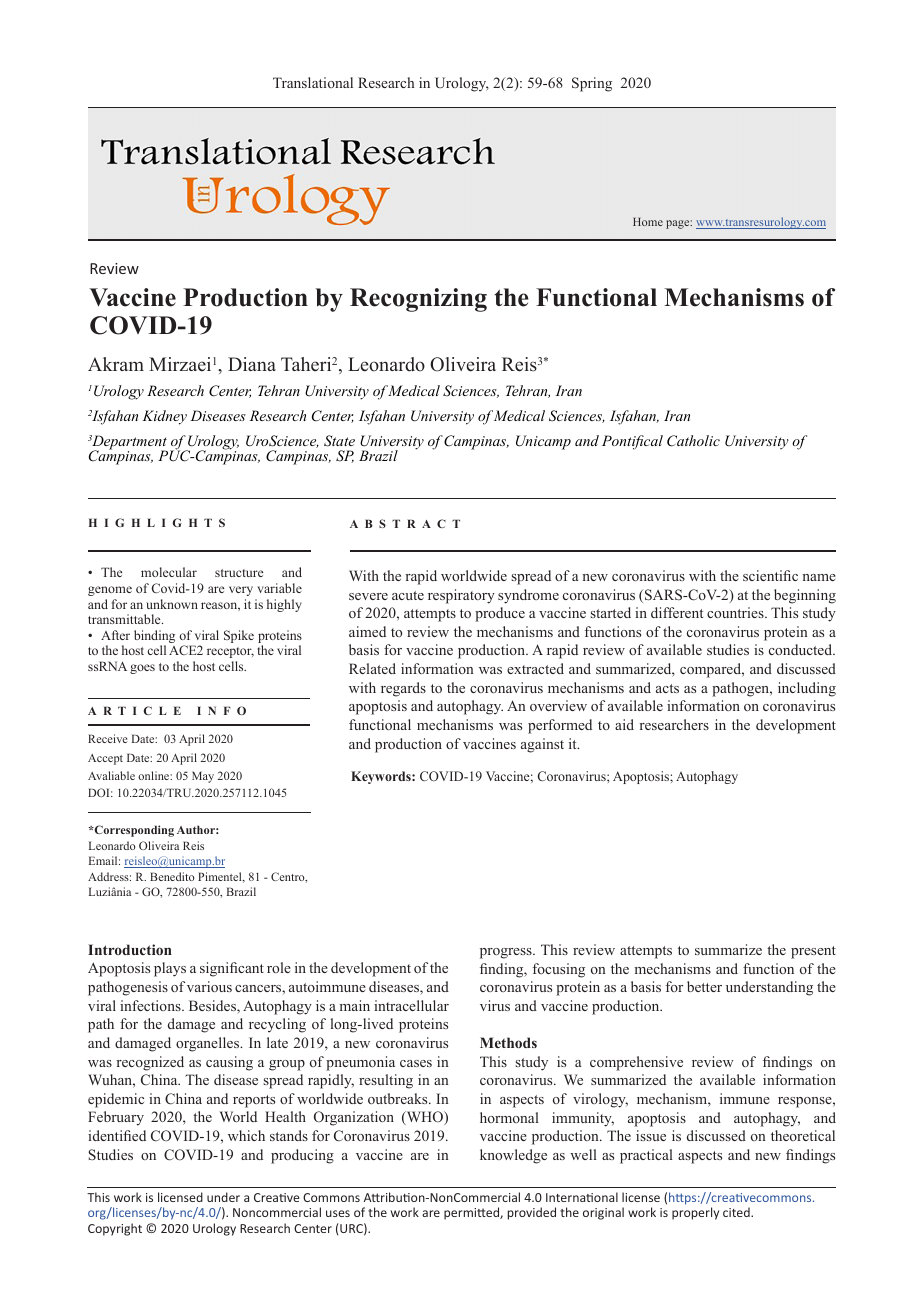  Describe the element at coordinates (461, 596) in the screenshot. I see `respiratory` at that location.
